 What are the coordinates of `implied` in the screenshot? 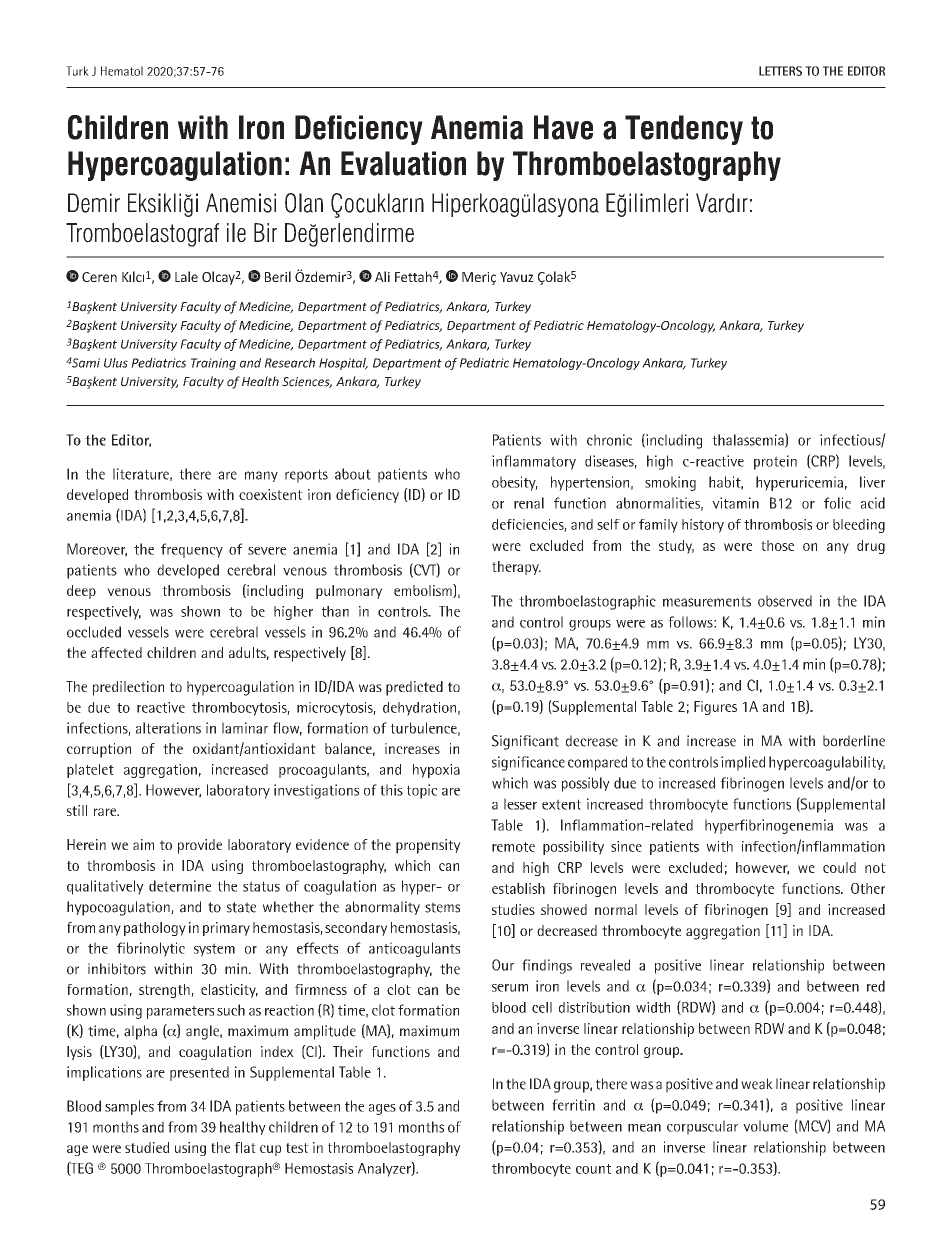 It's located at (743, 763).
